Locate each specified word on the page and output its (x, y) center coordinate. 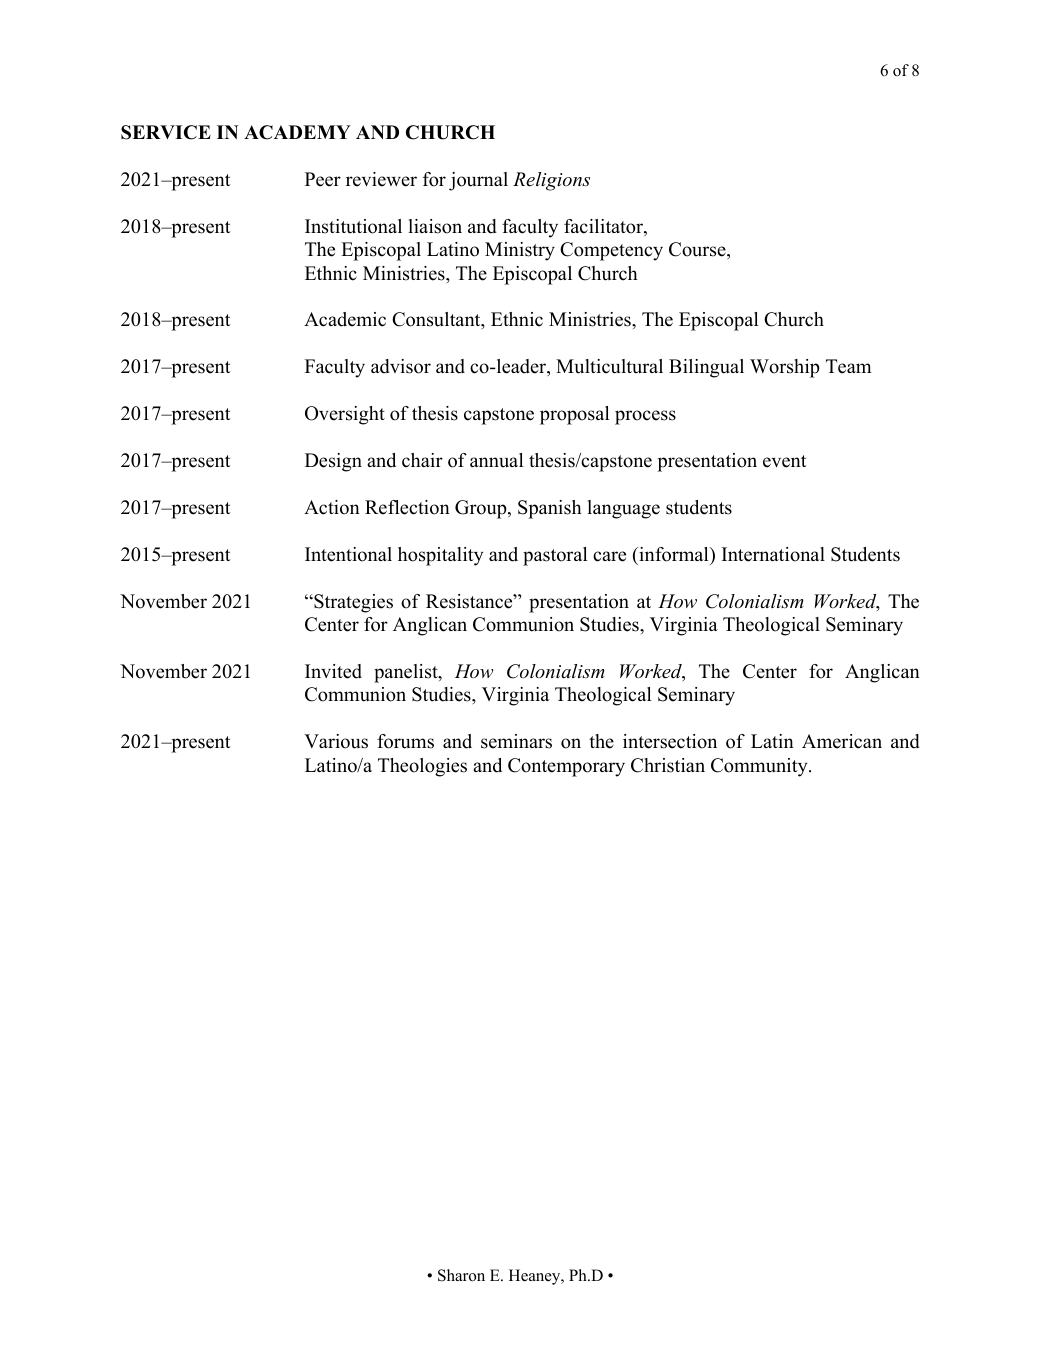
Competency (611, 251)
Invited (333, 671)
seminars (516, 741)
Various (336, 741)
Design (333, 462)
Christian (668, 765)
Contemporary (566, 767)
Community (760, 767)
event (785, 461)
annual (496, 460)
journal (478, 181)
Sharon (461, 1275)
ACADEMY (297, 132)
